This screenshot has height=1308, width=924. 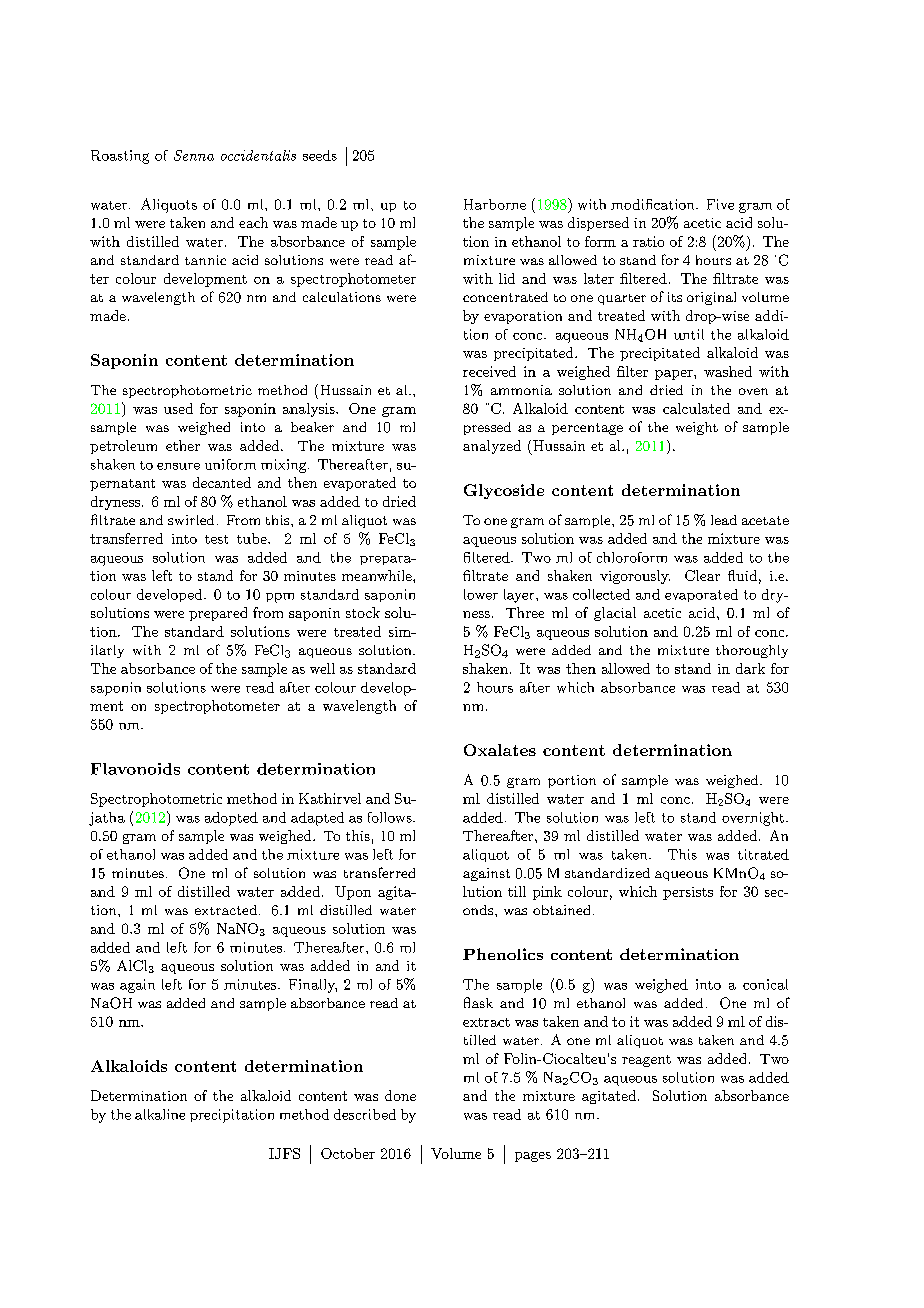 I want to click on lower, so click(x=481, y=594).
